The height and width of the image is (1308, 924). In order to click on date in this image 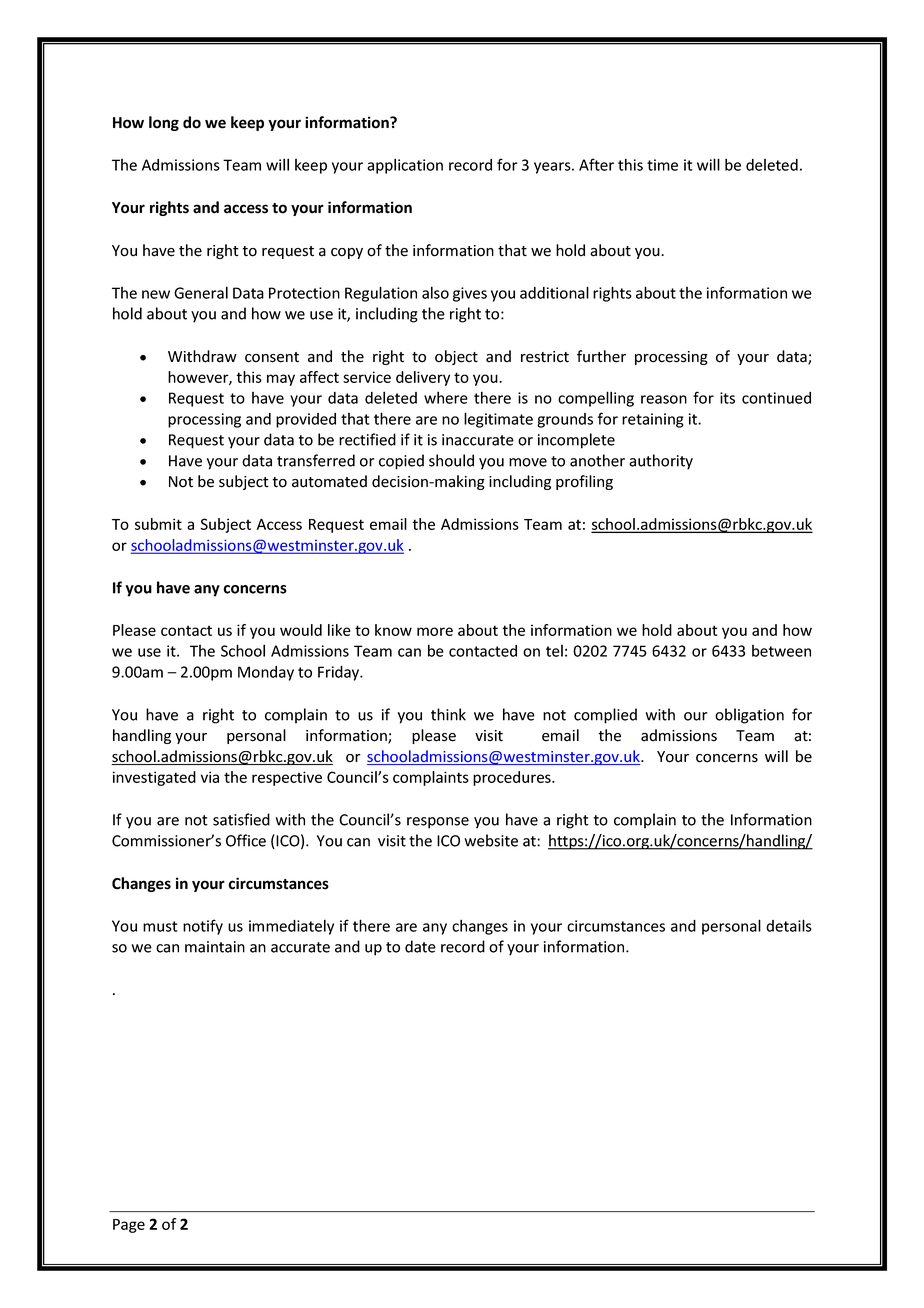, I will do `click(420, 946)`.
